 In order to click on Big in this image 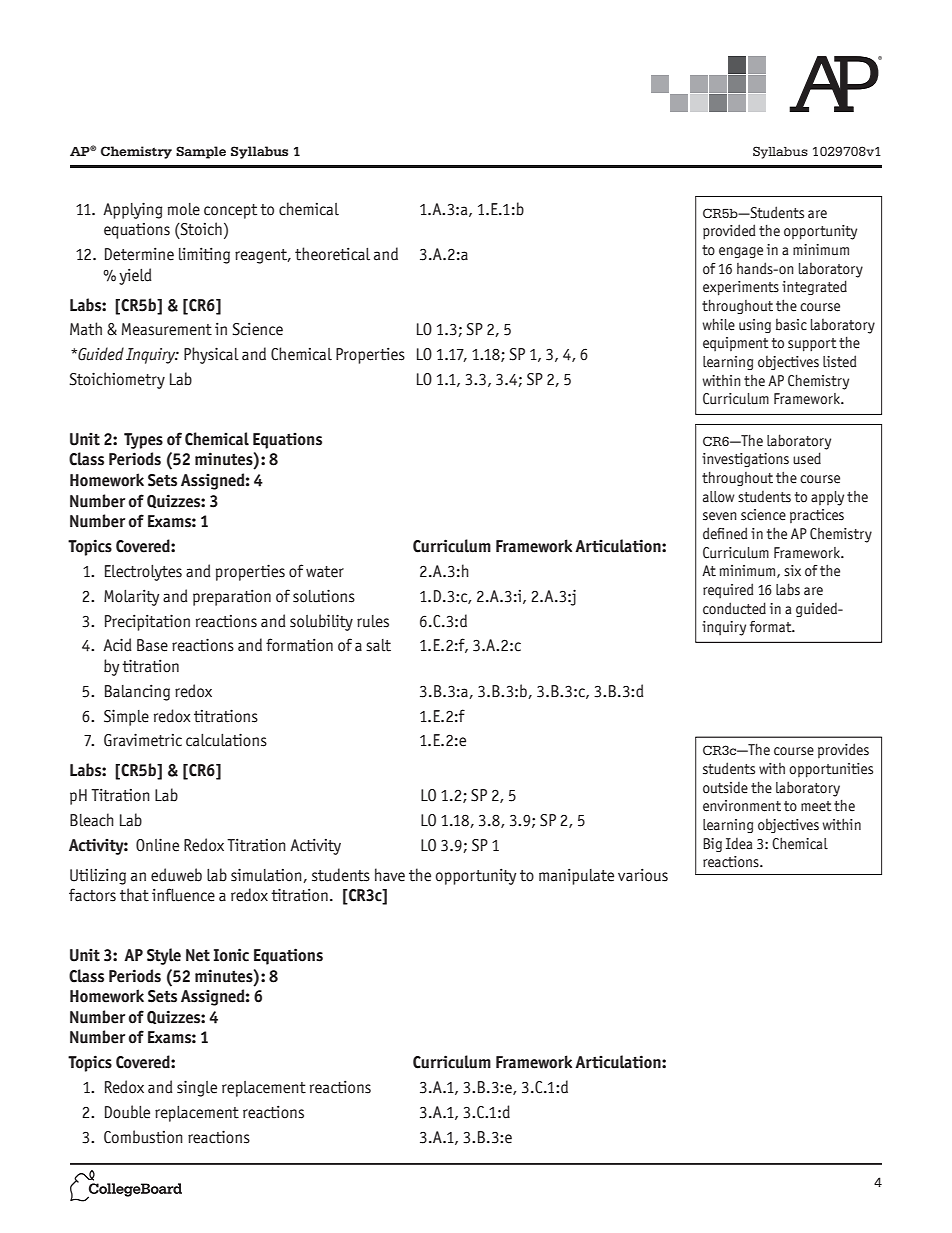, I will do `click(712, 845)`.
